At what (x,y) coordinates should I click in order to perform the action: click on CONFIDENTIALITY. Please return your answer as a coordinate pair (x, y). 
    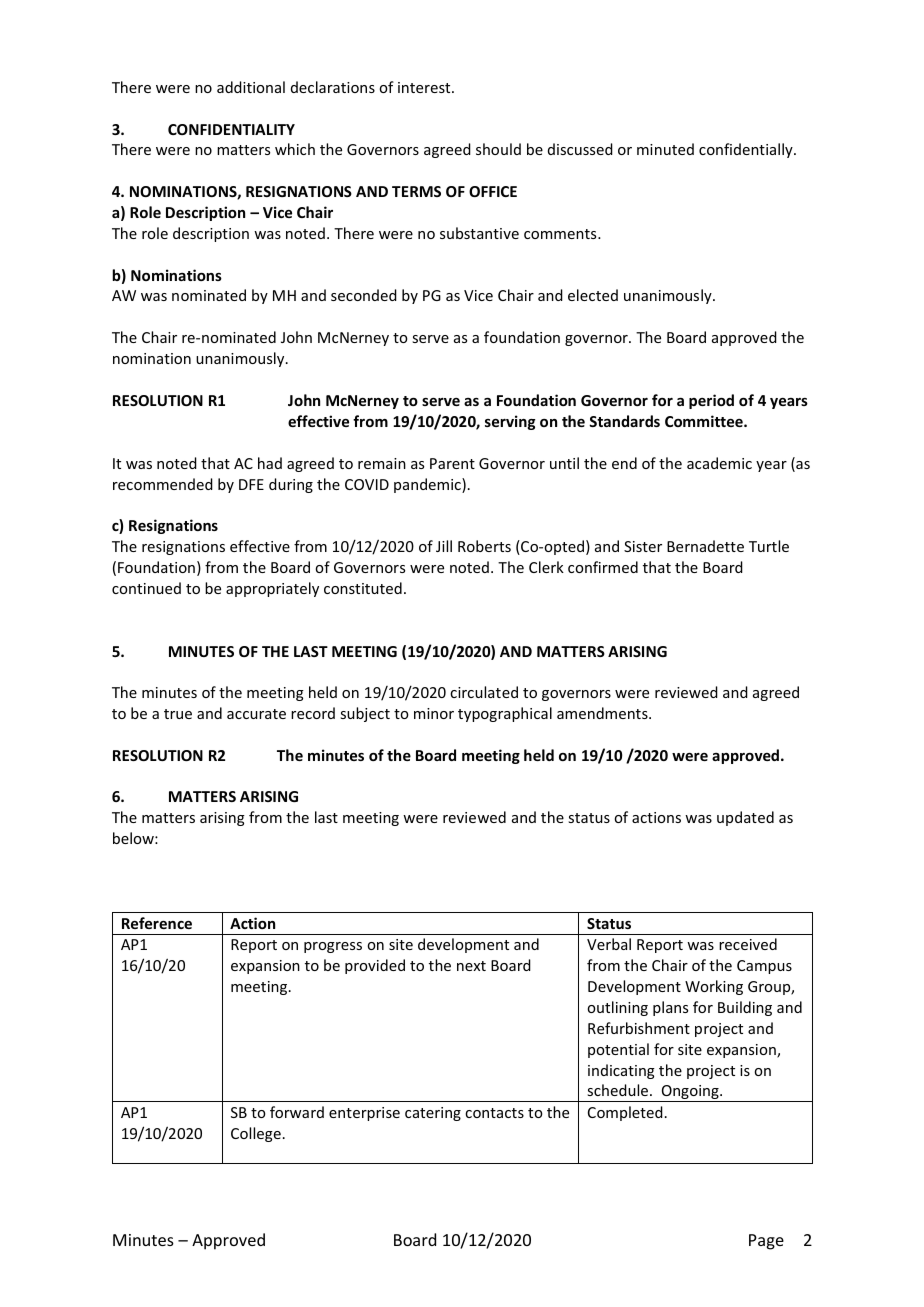
    Looking at the image, I should click on (231, 129).
